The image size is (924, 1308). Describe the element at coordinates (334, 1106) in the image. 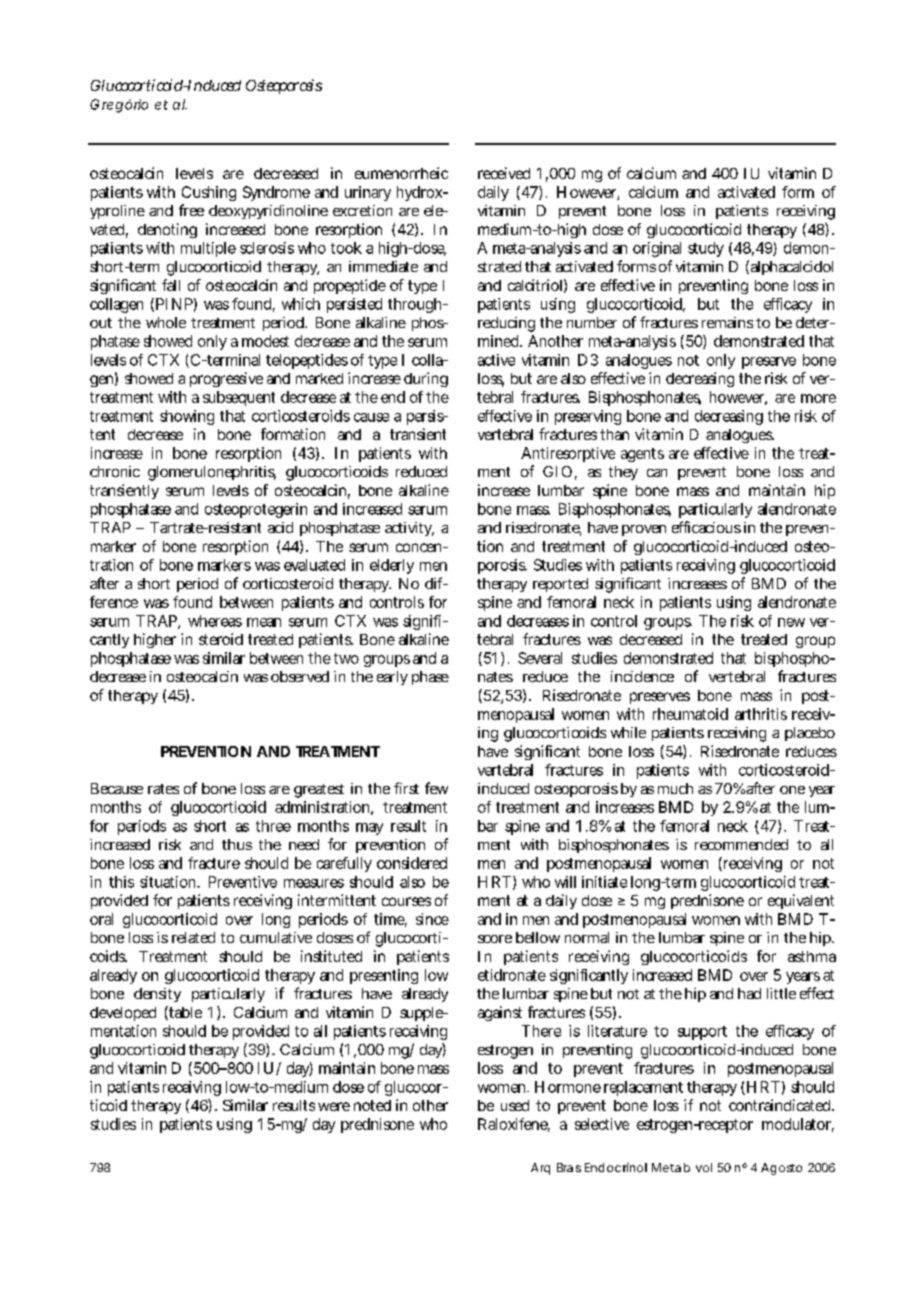

I see `were` at that location.
